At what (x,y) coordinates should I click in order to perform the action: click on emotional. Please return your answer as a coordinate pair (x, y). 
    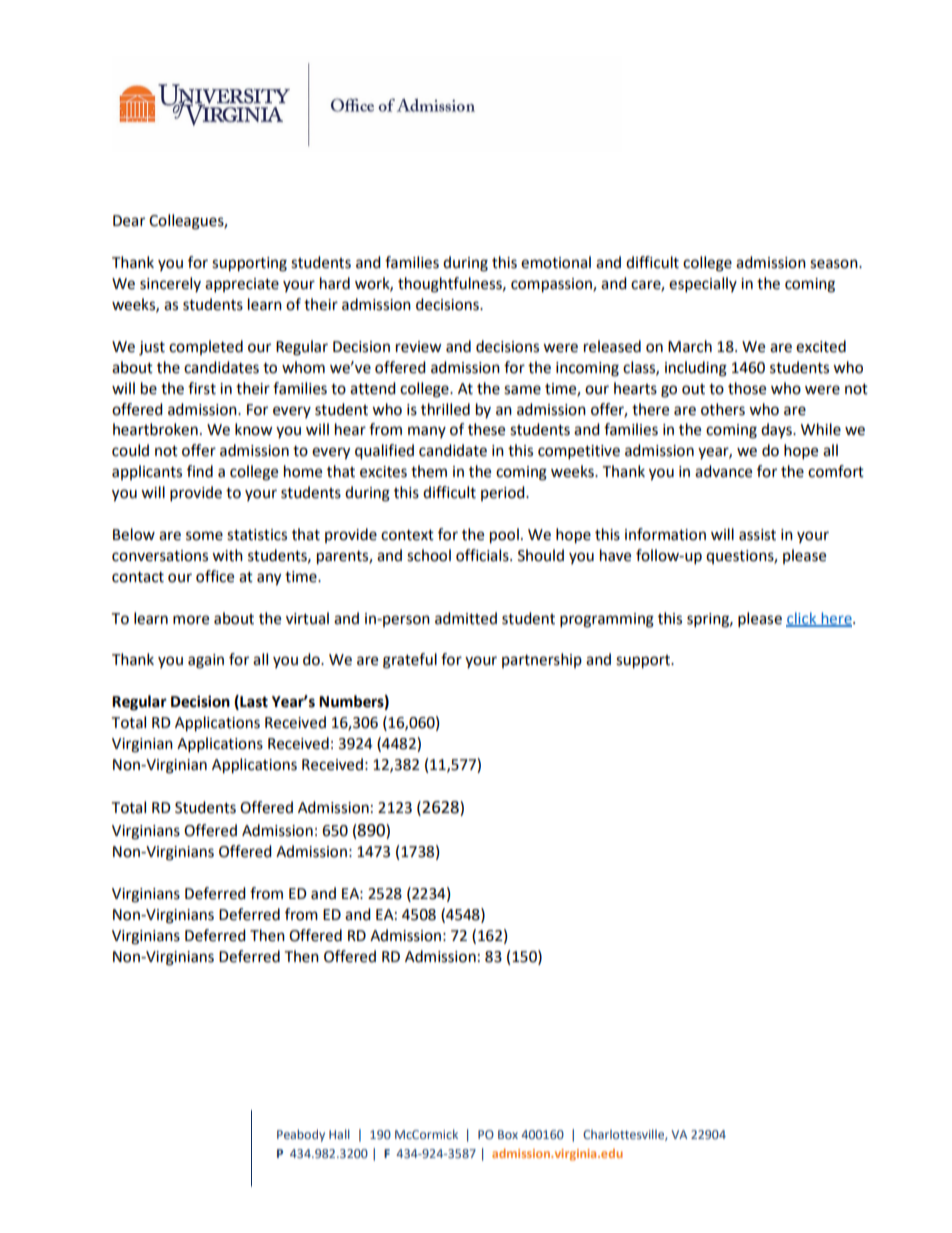
    Looking at the image, I should click on (556, 262).
